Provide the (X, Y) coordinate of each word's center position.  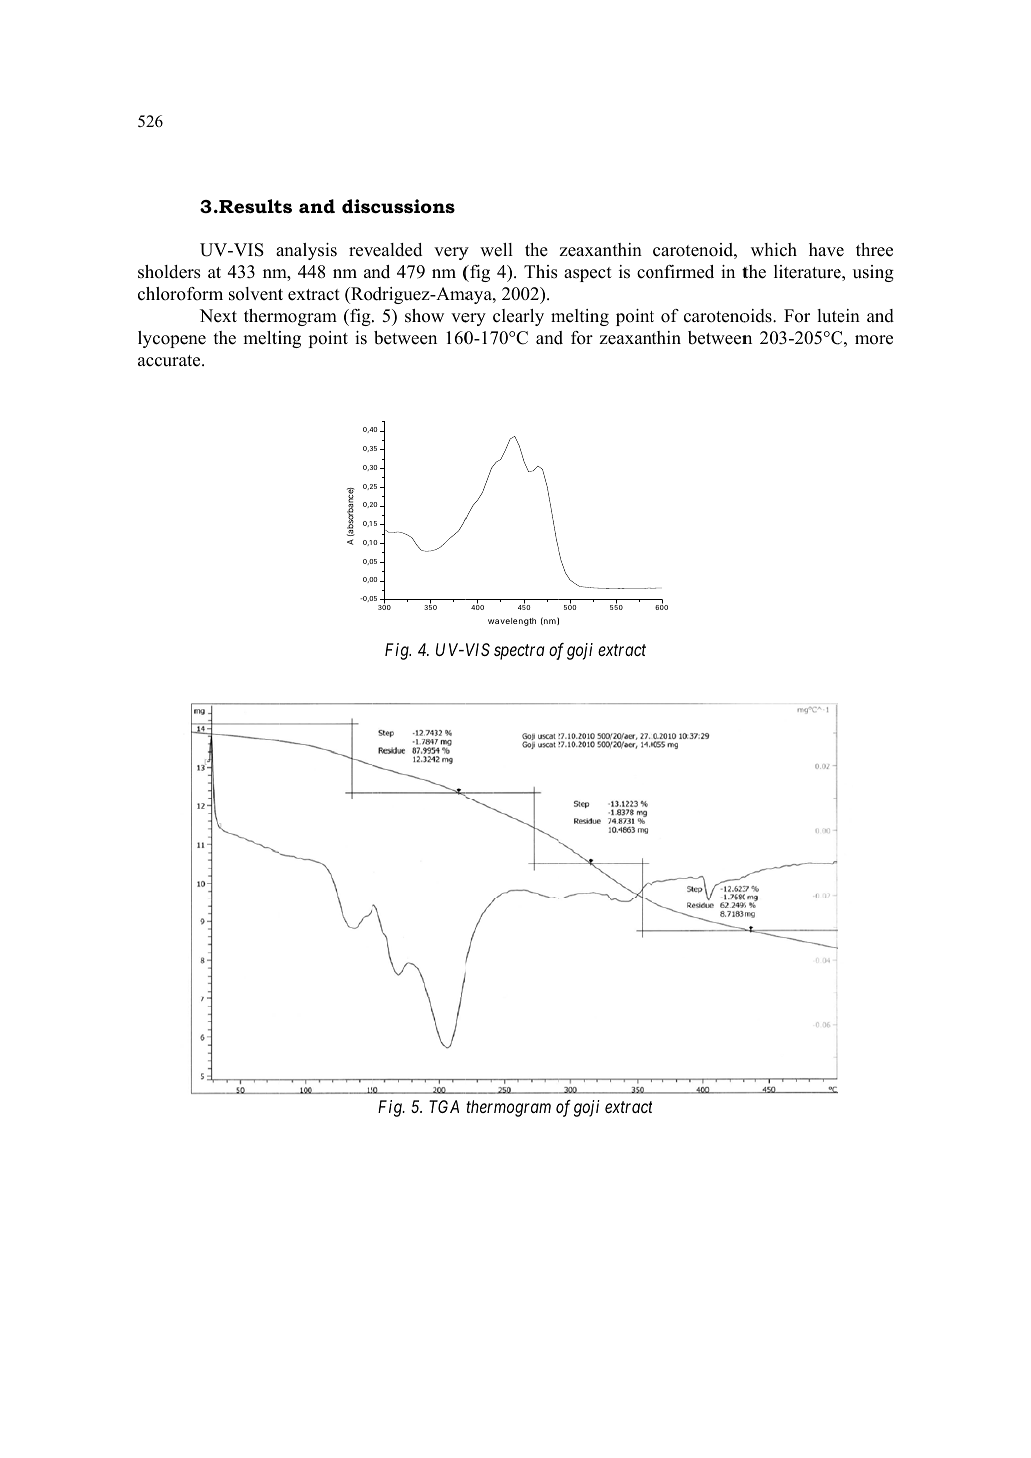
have (826, 250)
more (874, 340)
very (451, 253)
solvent (256, 294)
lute (832, 316)
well (496, 250)
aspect (588, 274)
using (873, 273)
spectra (519, 652)
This (540, 272)
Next (218, 316)
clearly (518, 317)
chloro (162, 294)
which (774, 250)
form (205, 294)
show (424, 316)
